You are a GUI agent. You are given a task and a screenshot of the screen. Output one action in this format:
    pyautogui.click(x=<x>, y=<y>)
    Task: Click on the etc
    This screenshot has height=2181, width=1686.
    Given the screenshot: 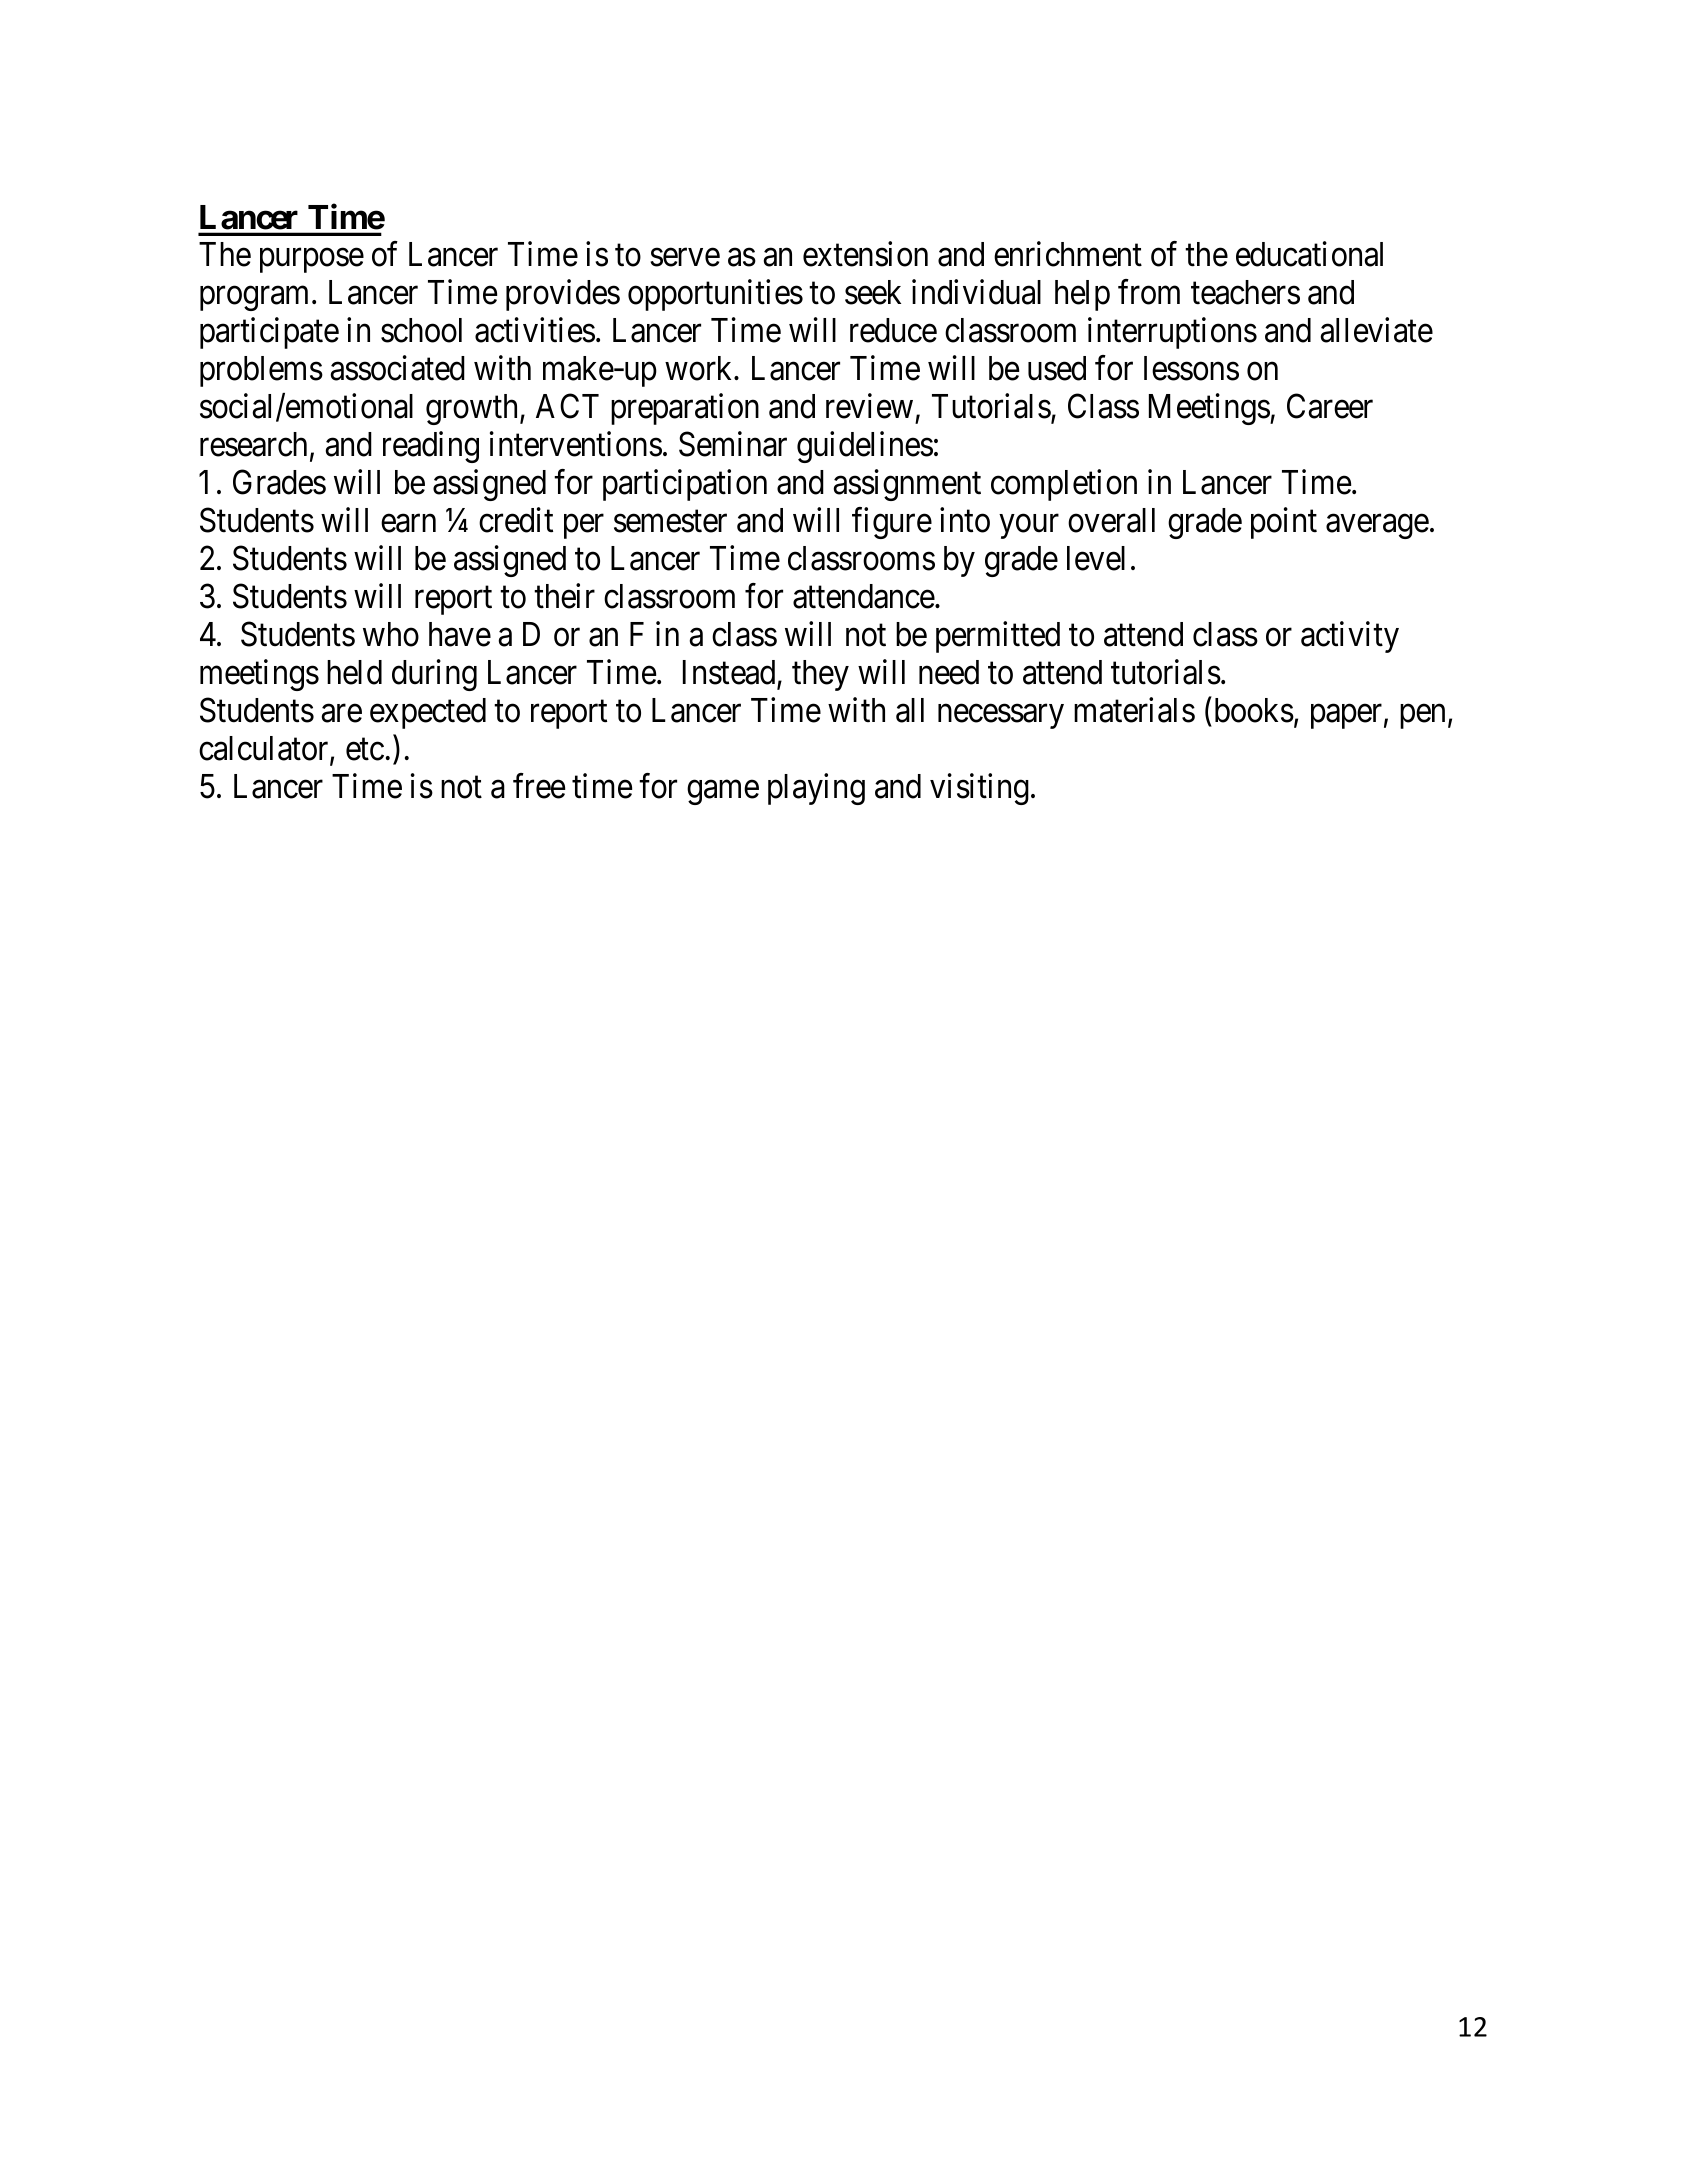 What is the action you would take?
    pyautogui.click(x=365, y=750)
